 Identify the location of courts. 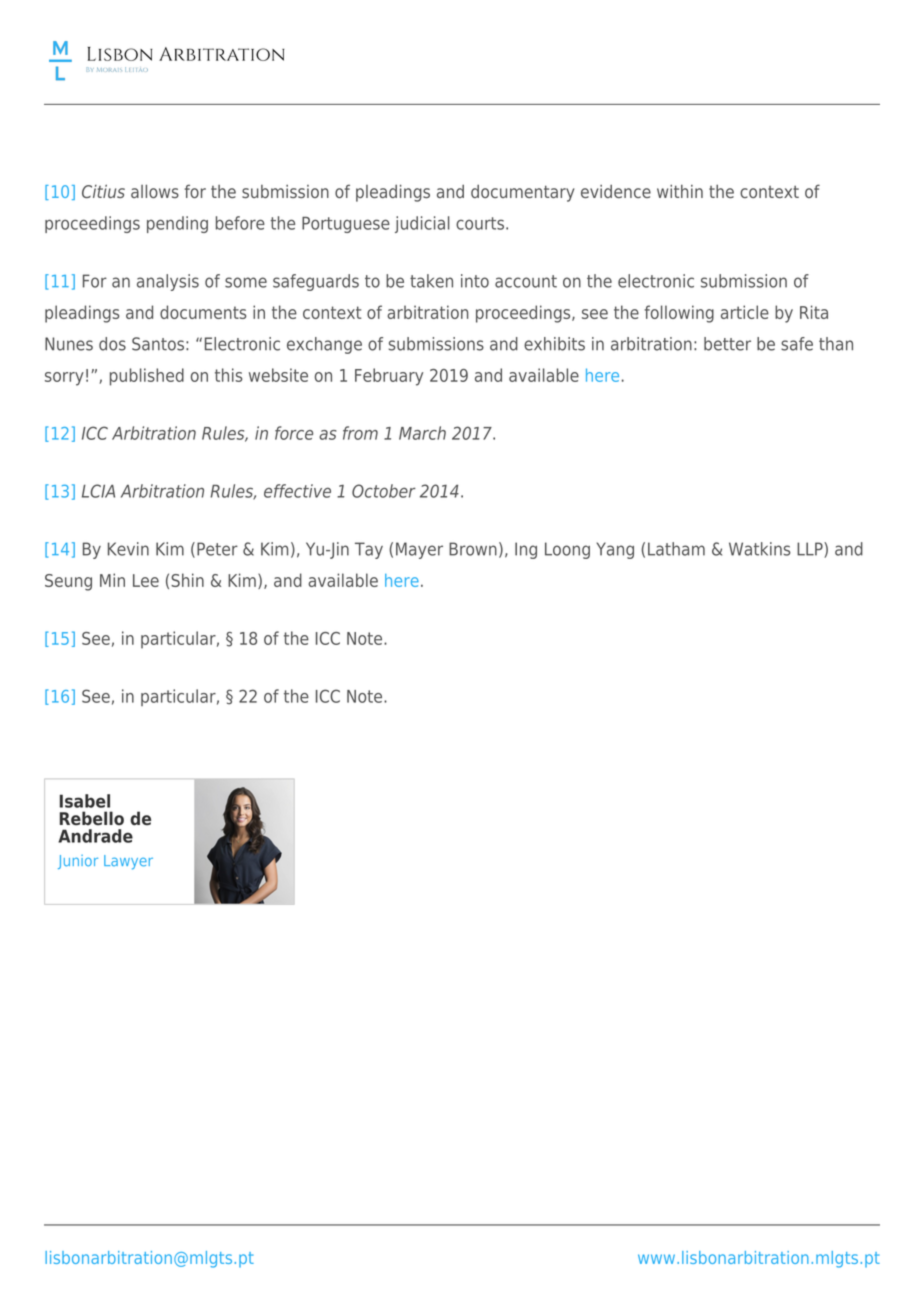
(480, 223).
